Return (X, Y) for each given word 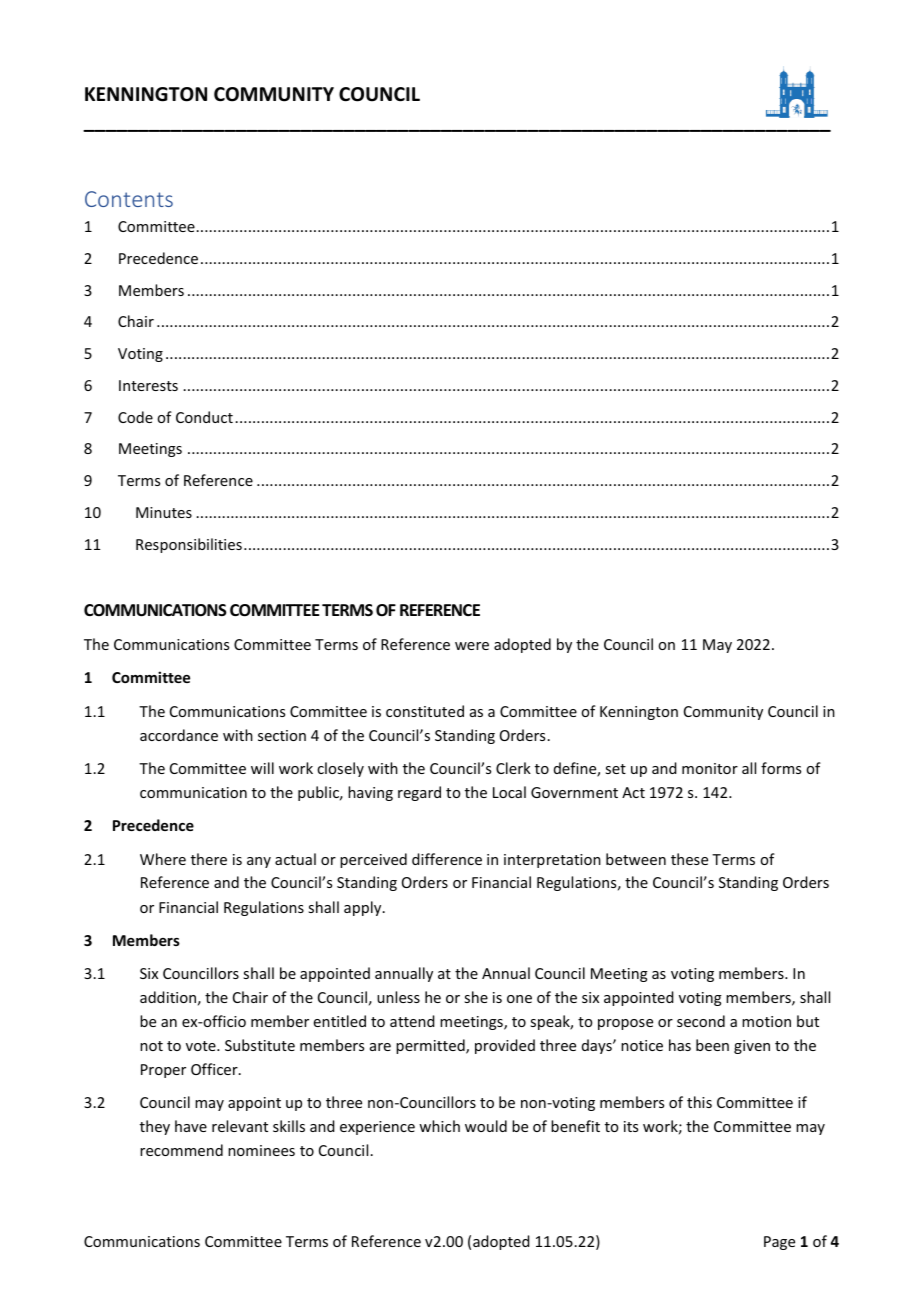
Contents (129, 199)
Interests (148, 385)
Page (779, 1243)
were (472, 646)
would (486, 1126)
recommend (181, 1150)
